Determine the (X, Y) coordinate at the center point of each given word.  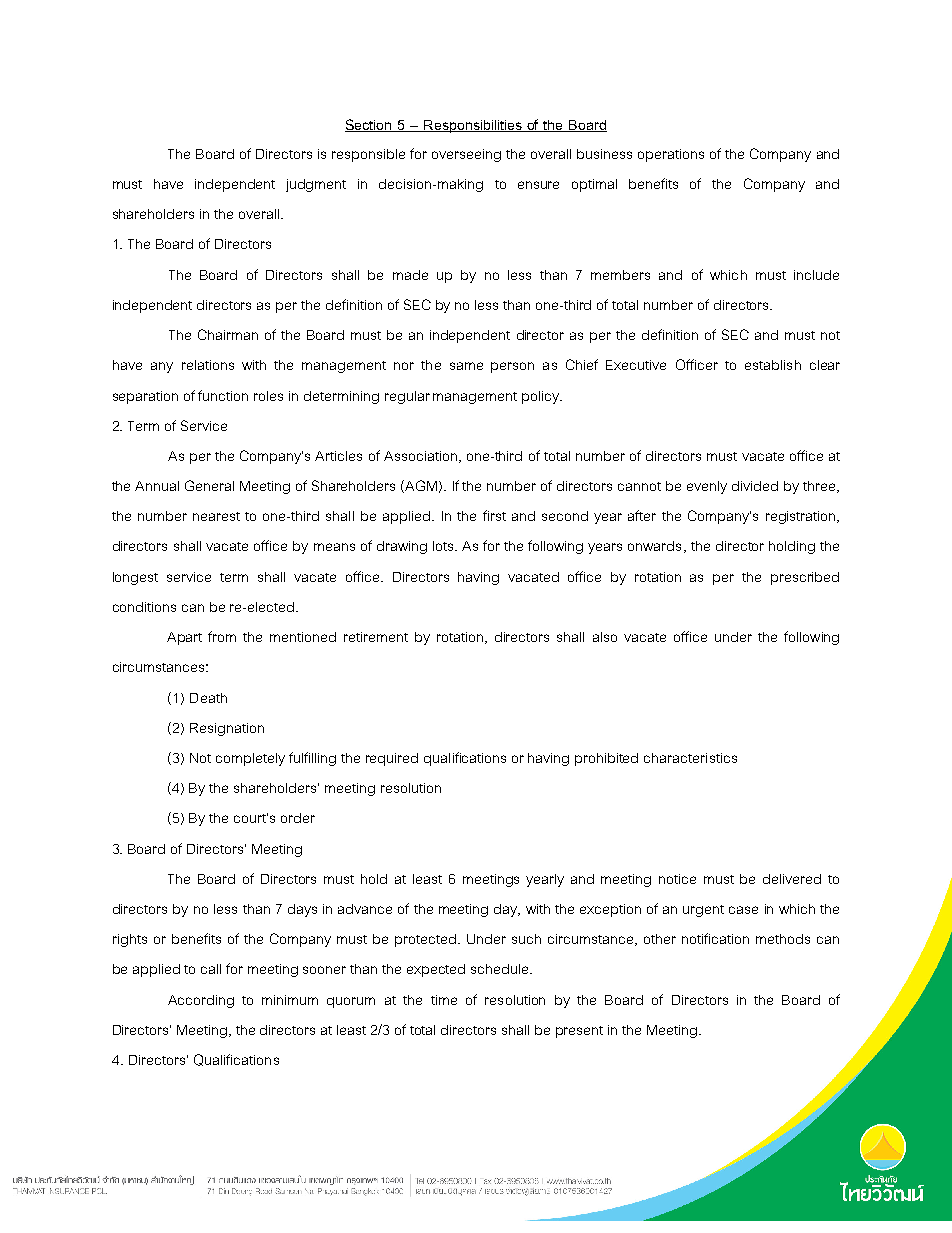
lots (444, 546)
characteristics (690, 758)
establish (773, 365)
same (466, 366)
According (201, 1001)
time (444, 1000)
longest (135, 578)
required (392, 759)
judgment (316, 185)
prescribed (805, 578)
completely (250, 759)
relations (208, 365)
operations (671, 155)
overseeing (466, 155)
